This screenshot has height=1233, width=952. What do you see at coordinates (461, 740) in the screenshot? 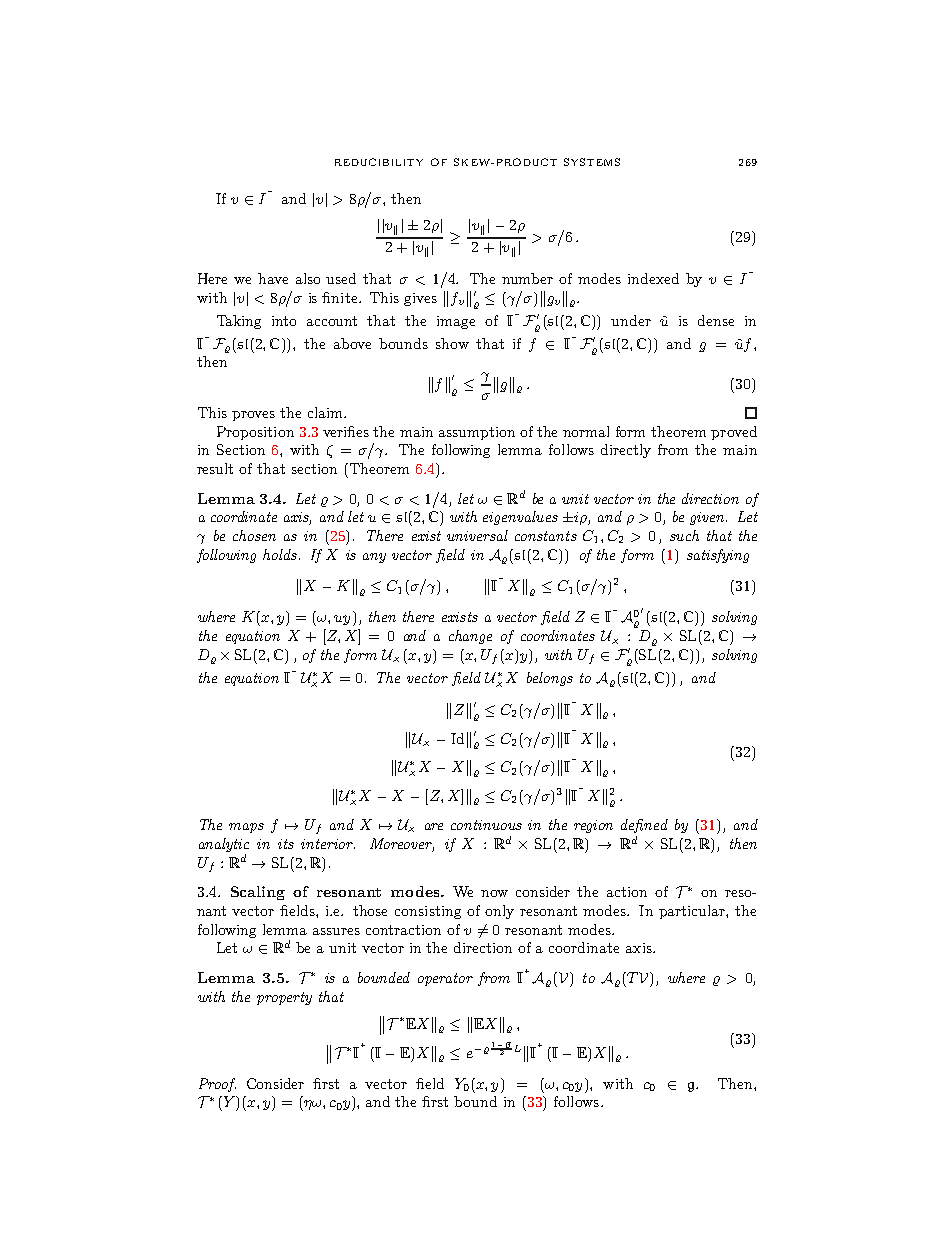
I see `Idk` at bounding box center [461, 740].
